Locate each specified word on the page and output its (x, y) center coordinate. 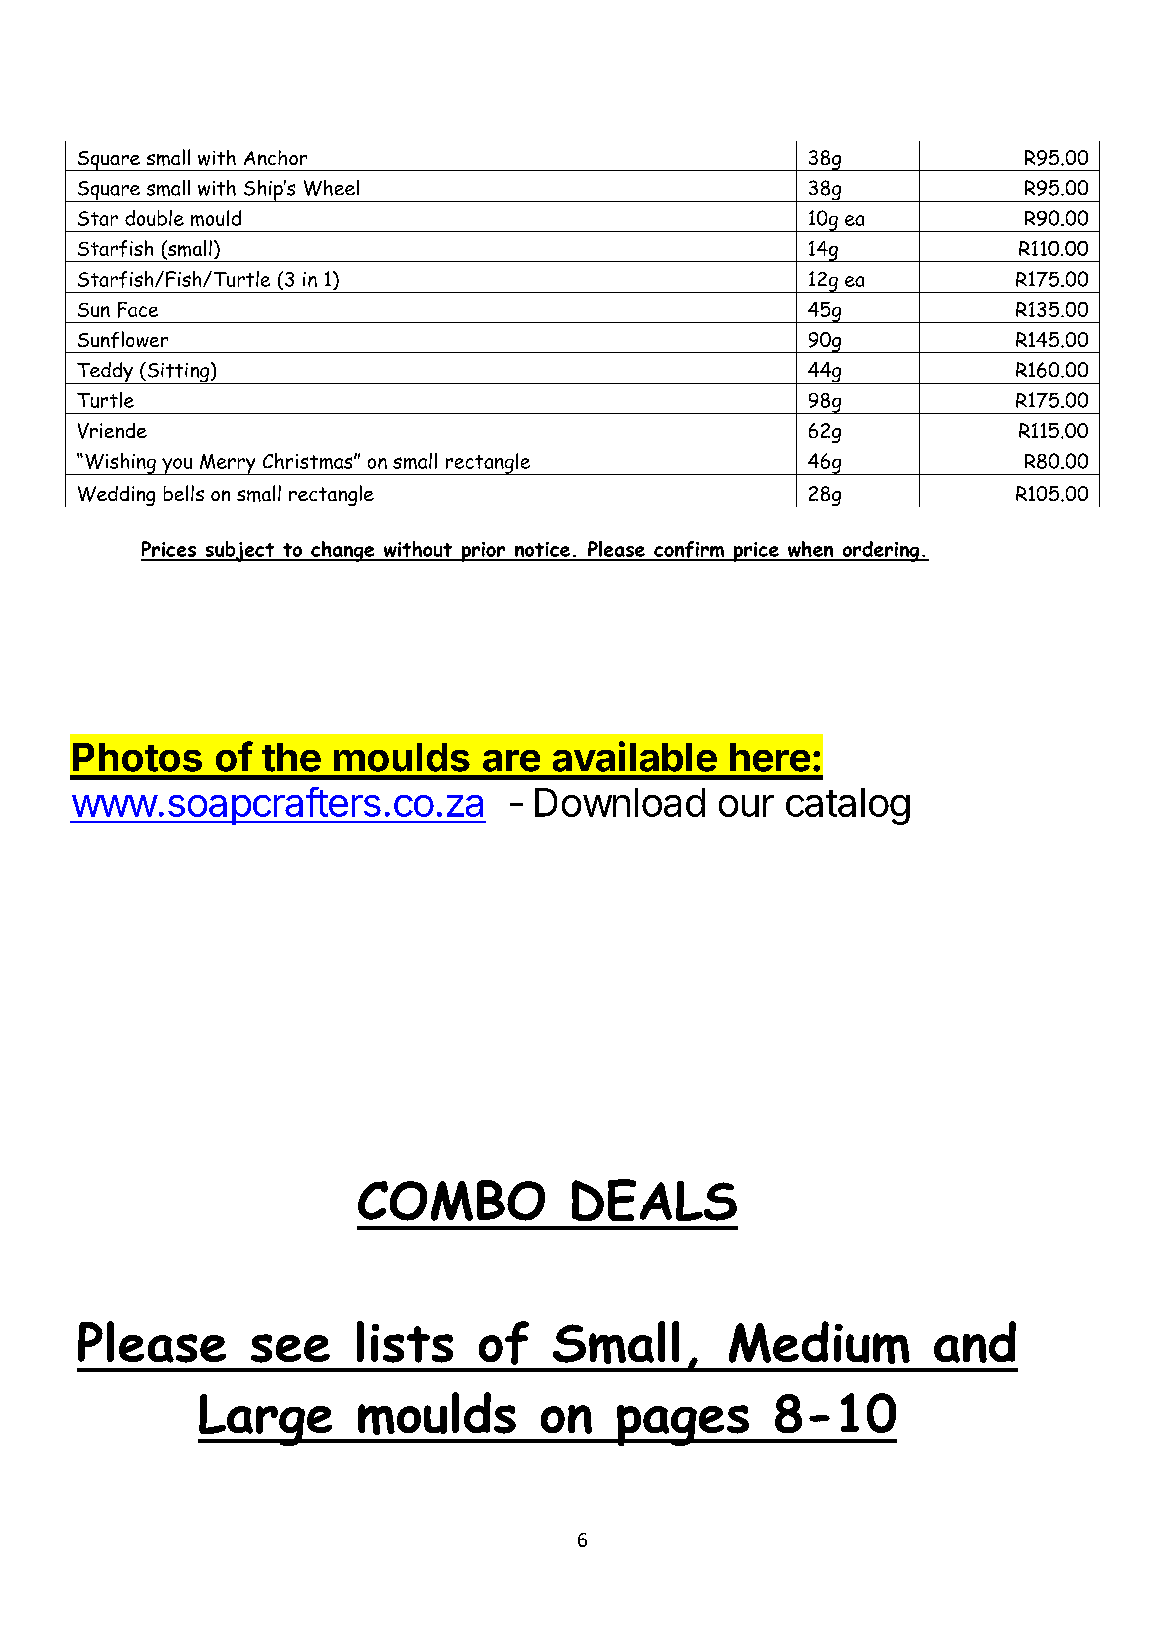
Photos (137, 757)
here (770, 757)
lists (405, 1342)
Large (266, 1420)
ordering (881, 551)
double (154, 218)
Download (620, 802)
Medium (819, 1342)
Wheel (331, 188)
